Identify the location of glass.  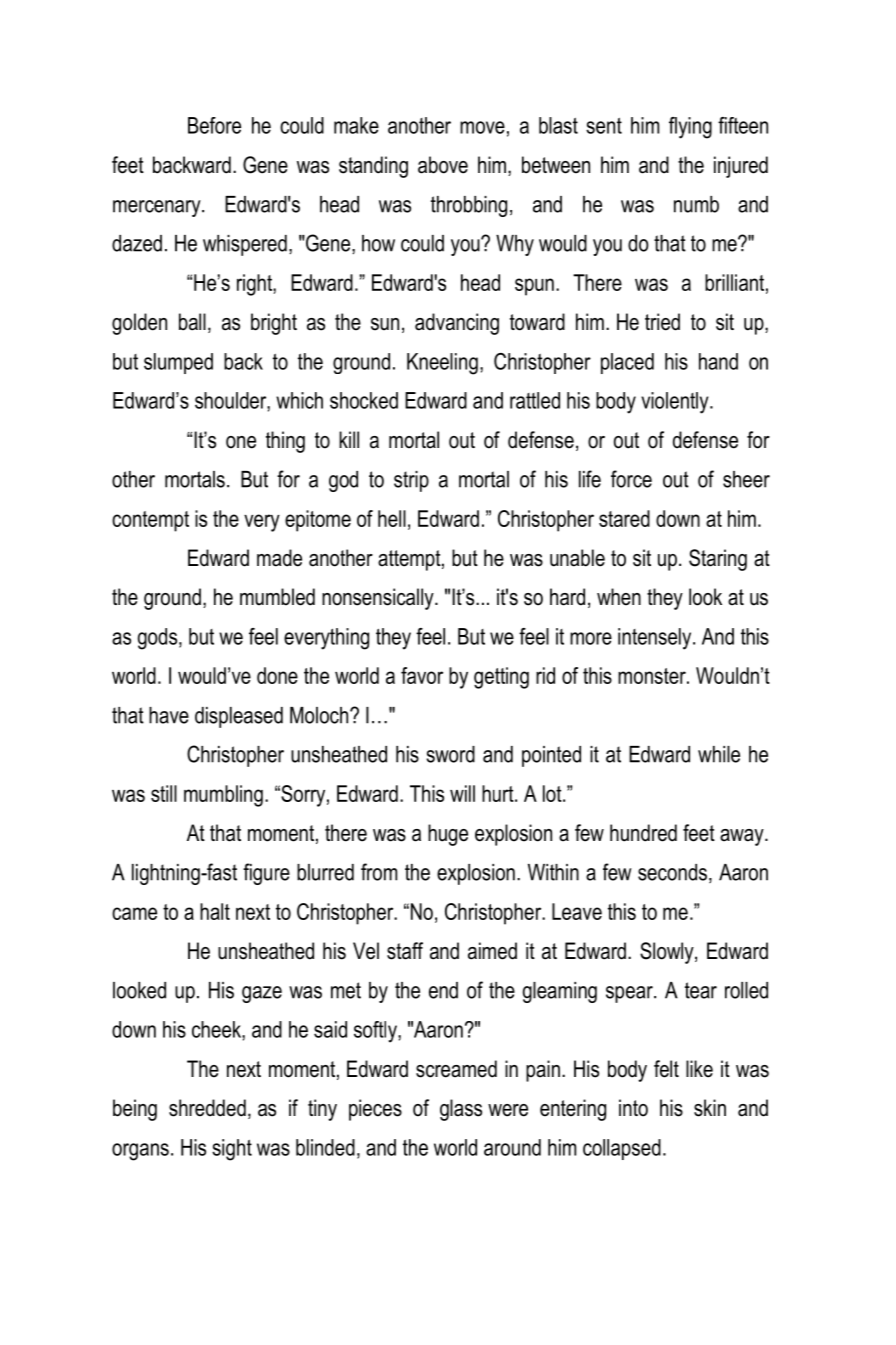
(461, 1110).
